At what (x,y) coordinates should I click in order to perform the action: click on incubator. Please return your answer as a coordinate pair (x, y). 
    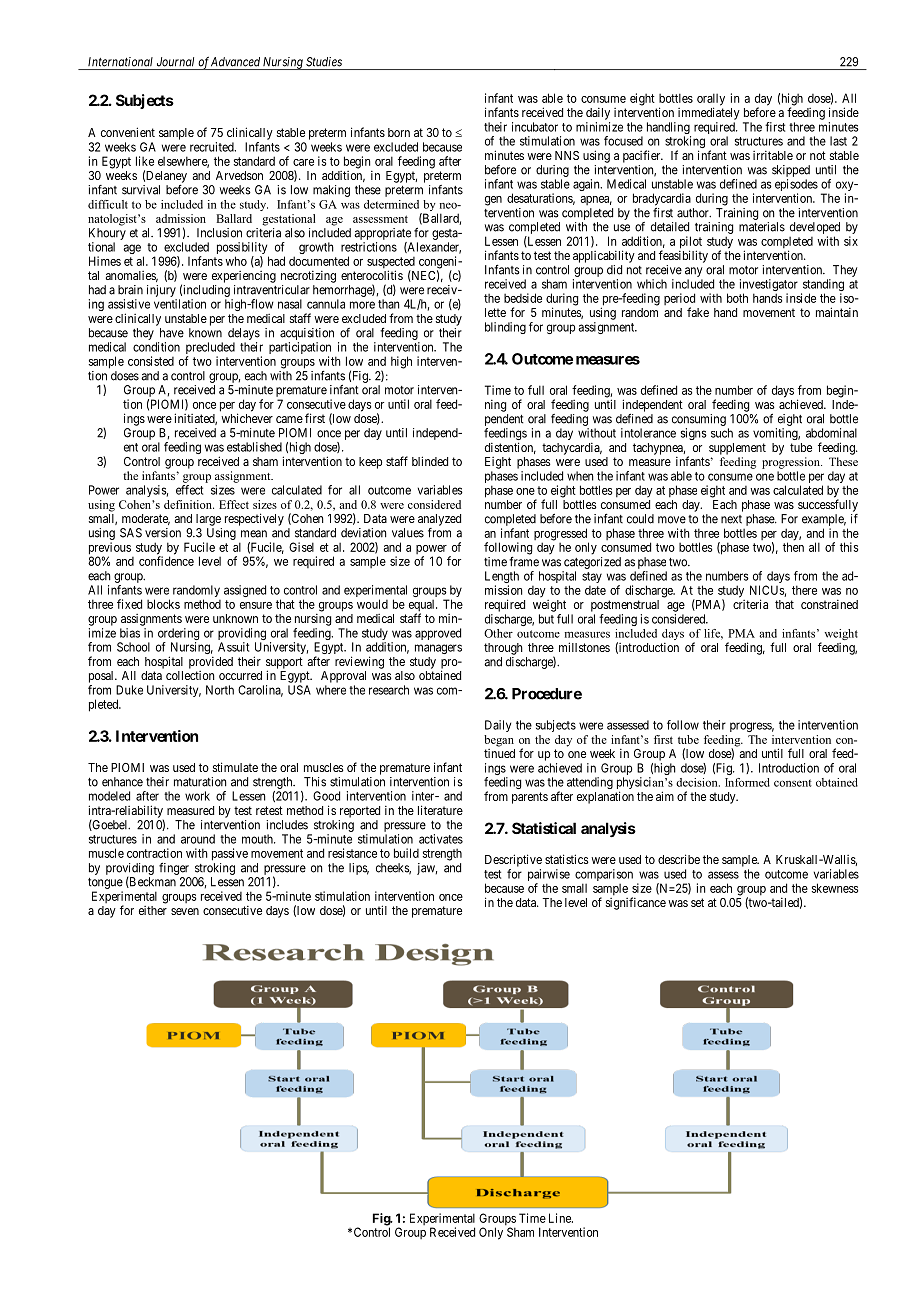
    Looking at the image, I should click on (535, 127).
